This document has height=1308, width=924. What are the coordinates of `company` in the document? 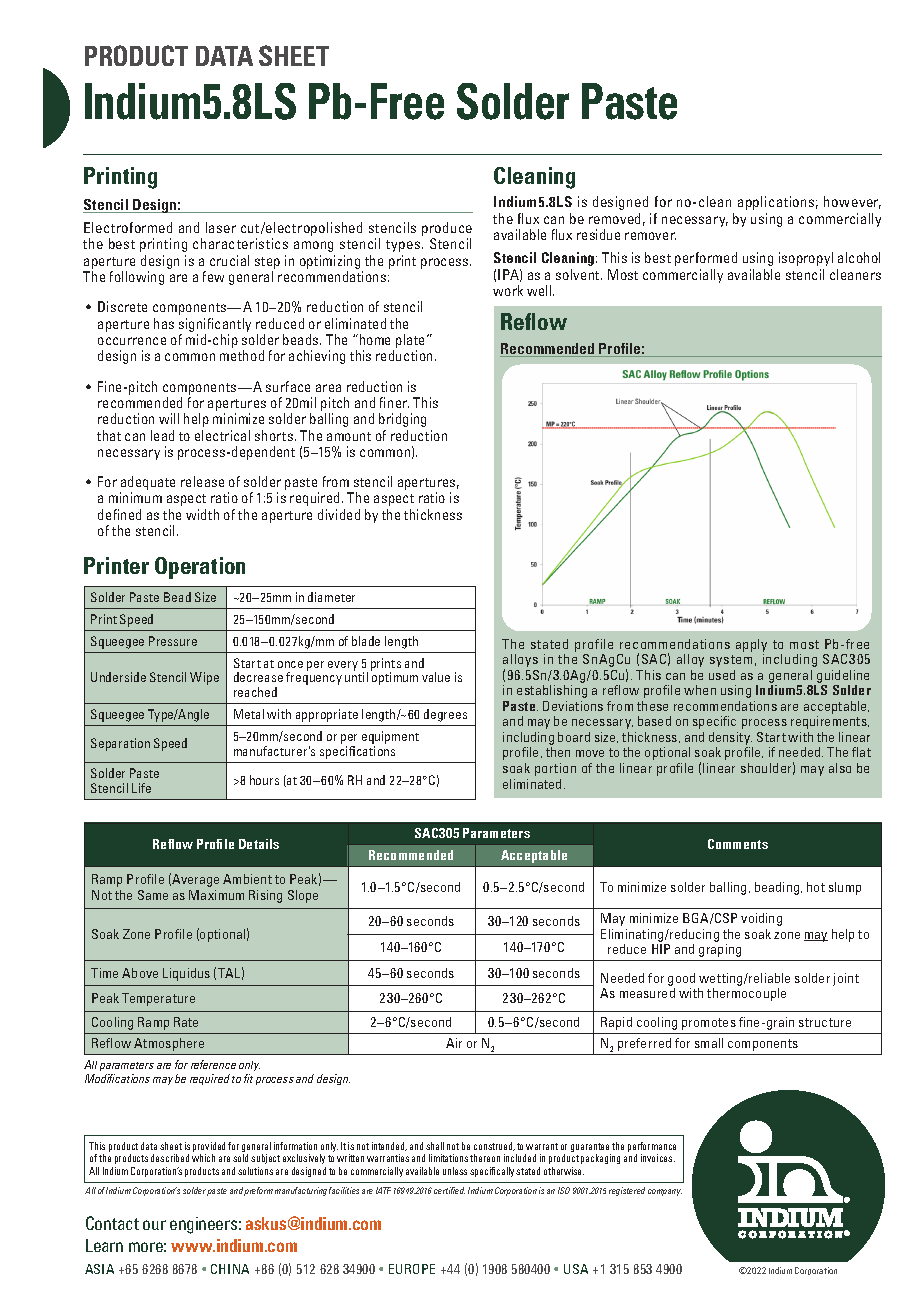 It's located at (665, 1192).
